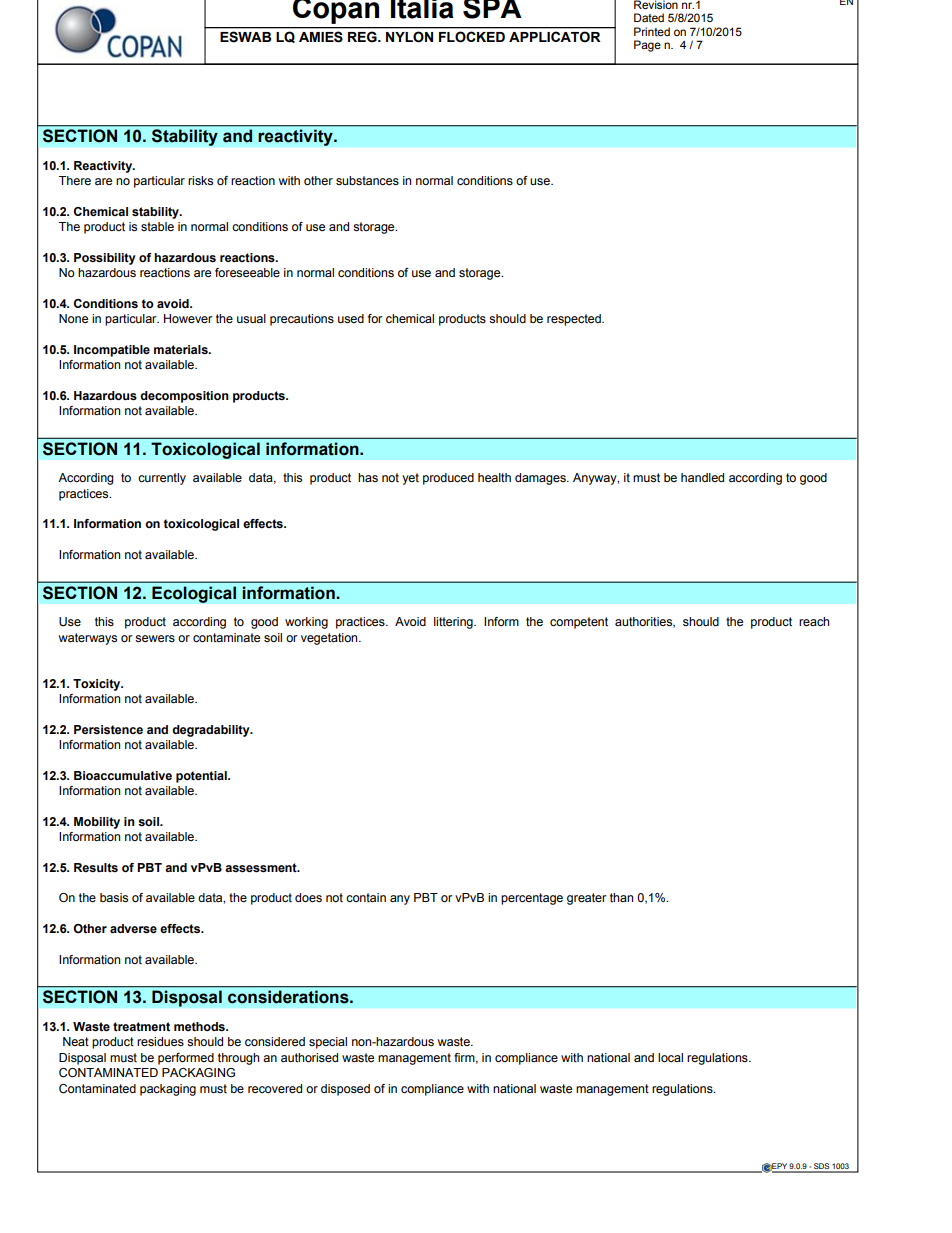 This document has height=1233, width=952. I want to click on FLOCKED, so click(472, 37).
